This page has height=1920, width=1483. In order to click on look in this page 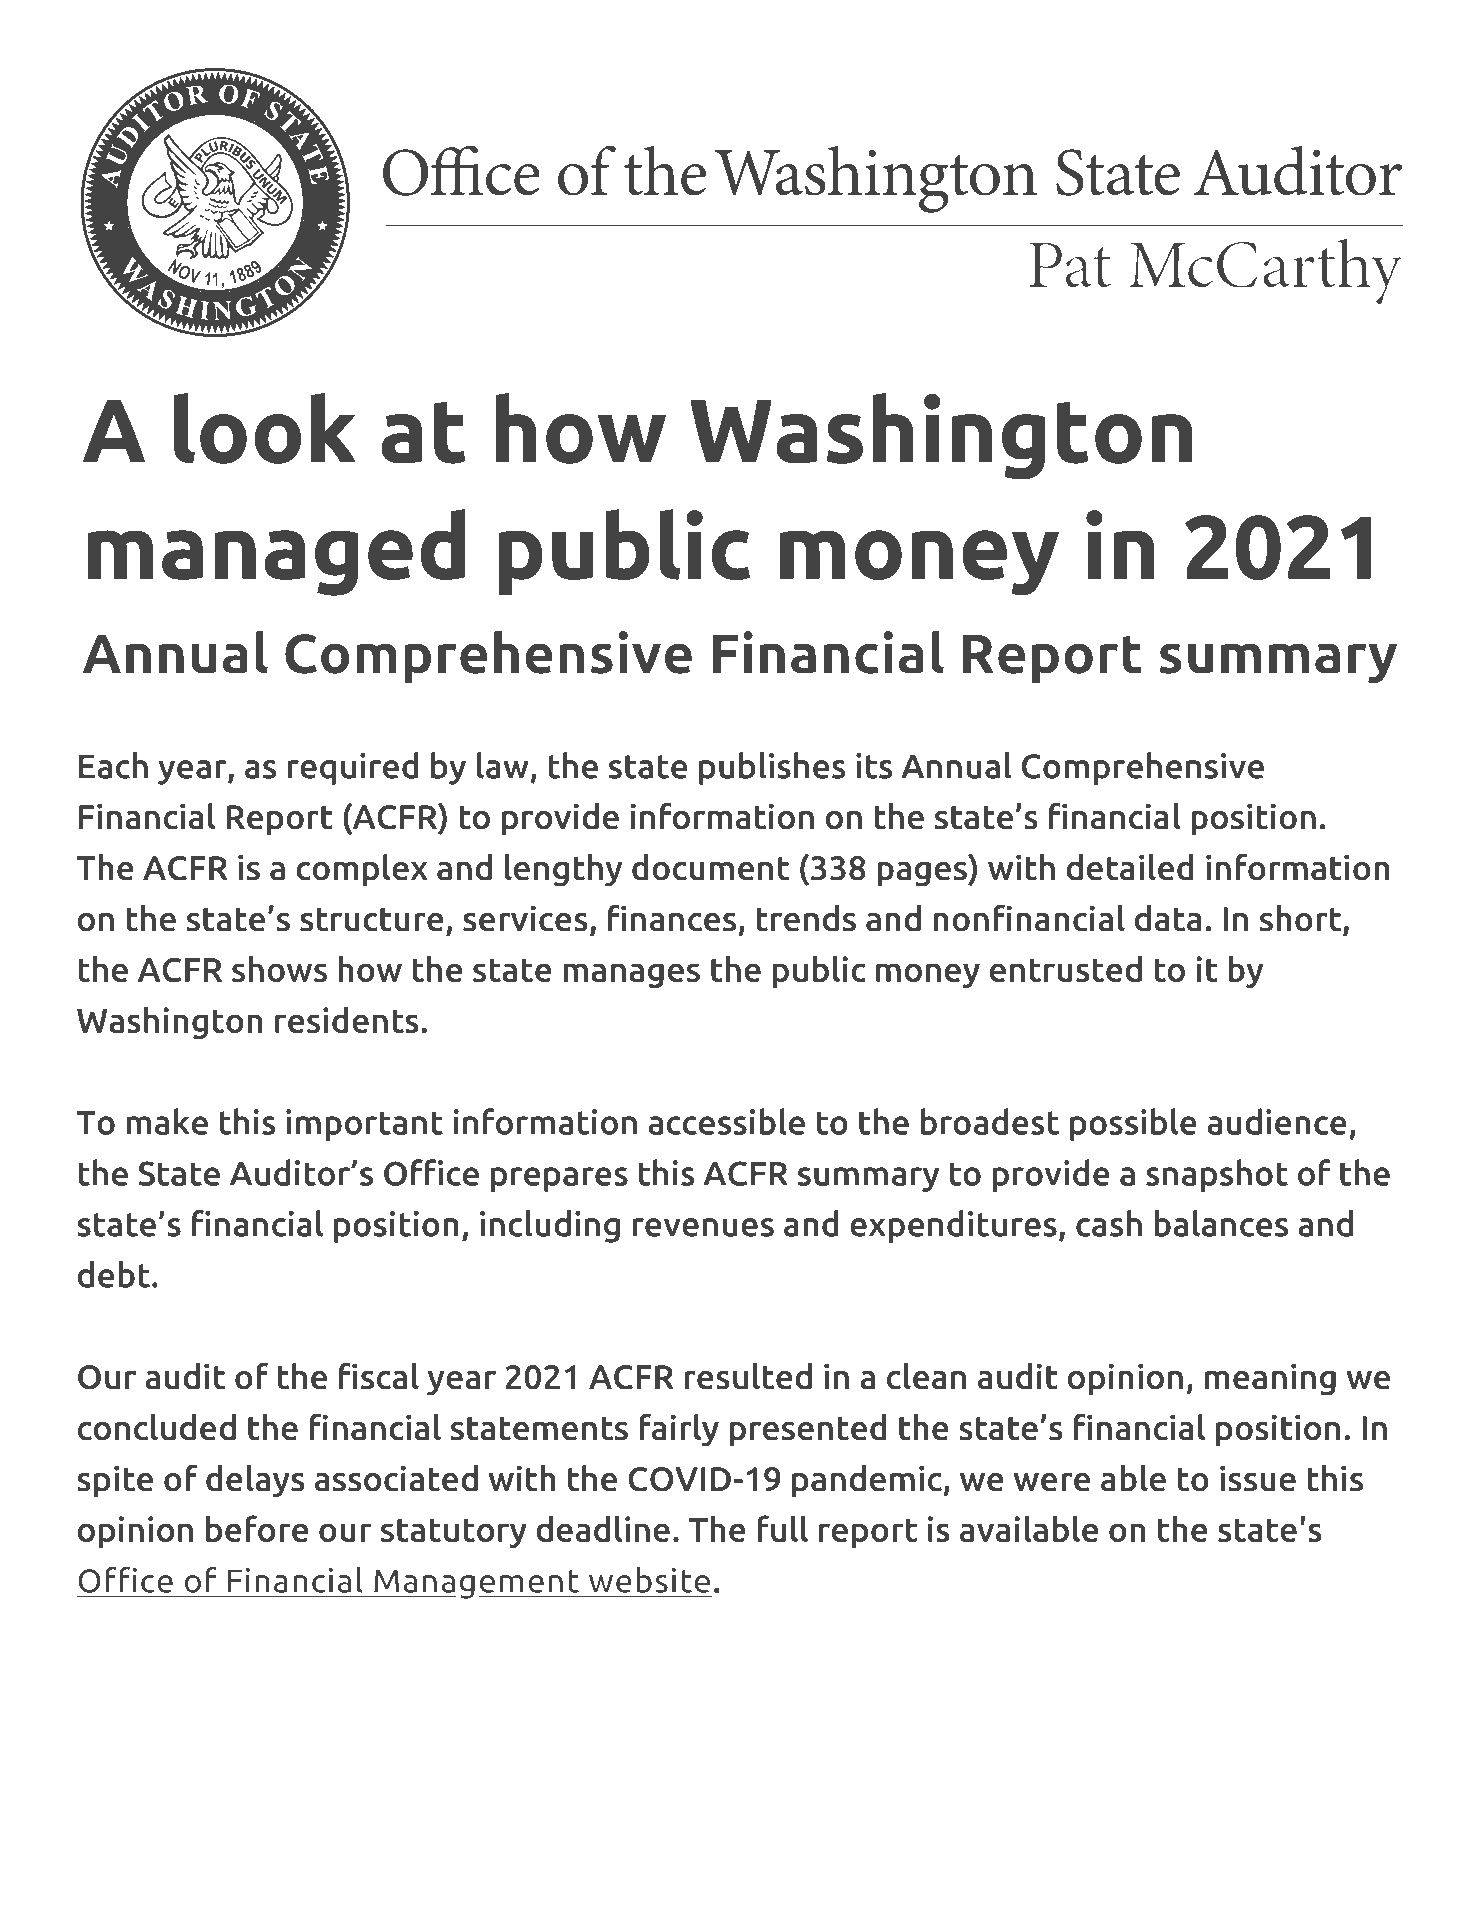, I will do `click(265, 428)`.
